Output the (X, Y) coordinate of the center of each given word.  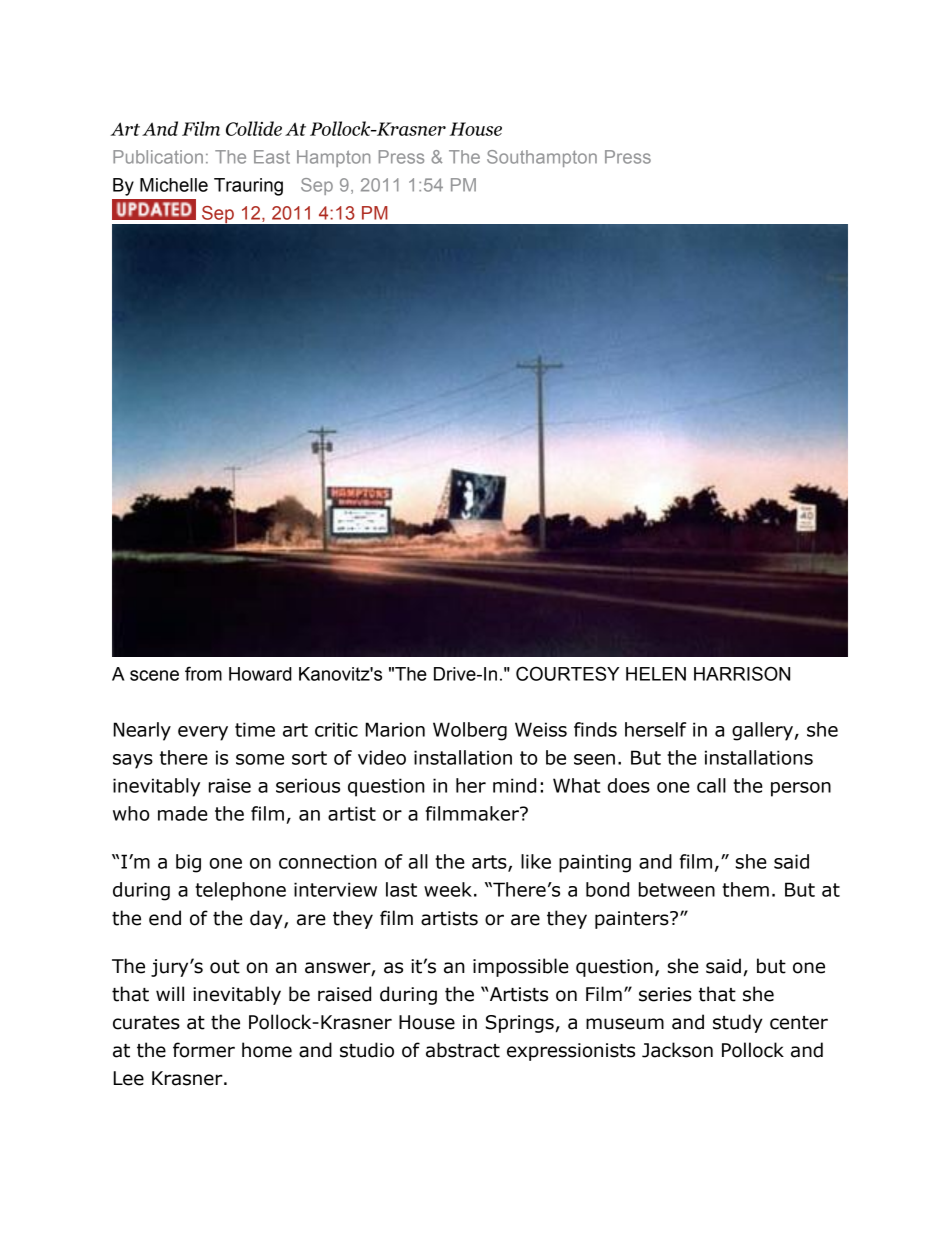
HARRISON (742, 673)
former (204, 1050)
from (203, 673)
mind (514, 785)
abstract (463, 1050)
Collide (254, 128)
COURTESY (568, 673)
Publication (158, 157)
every (203, 733)
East (272, 157)
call (711, 785)
